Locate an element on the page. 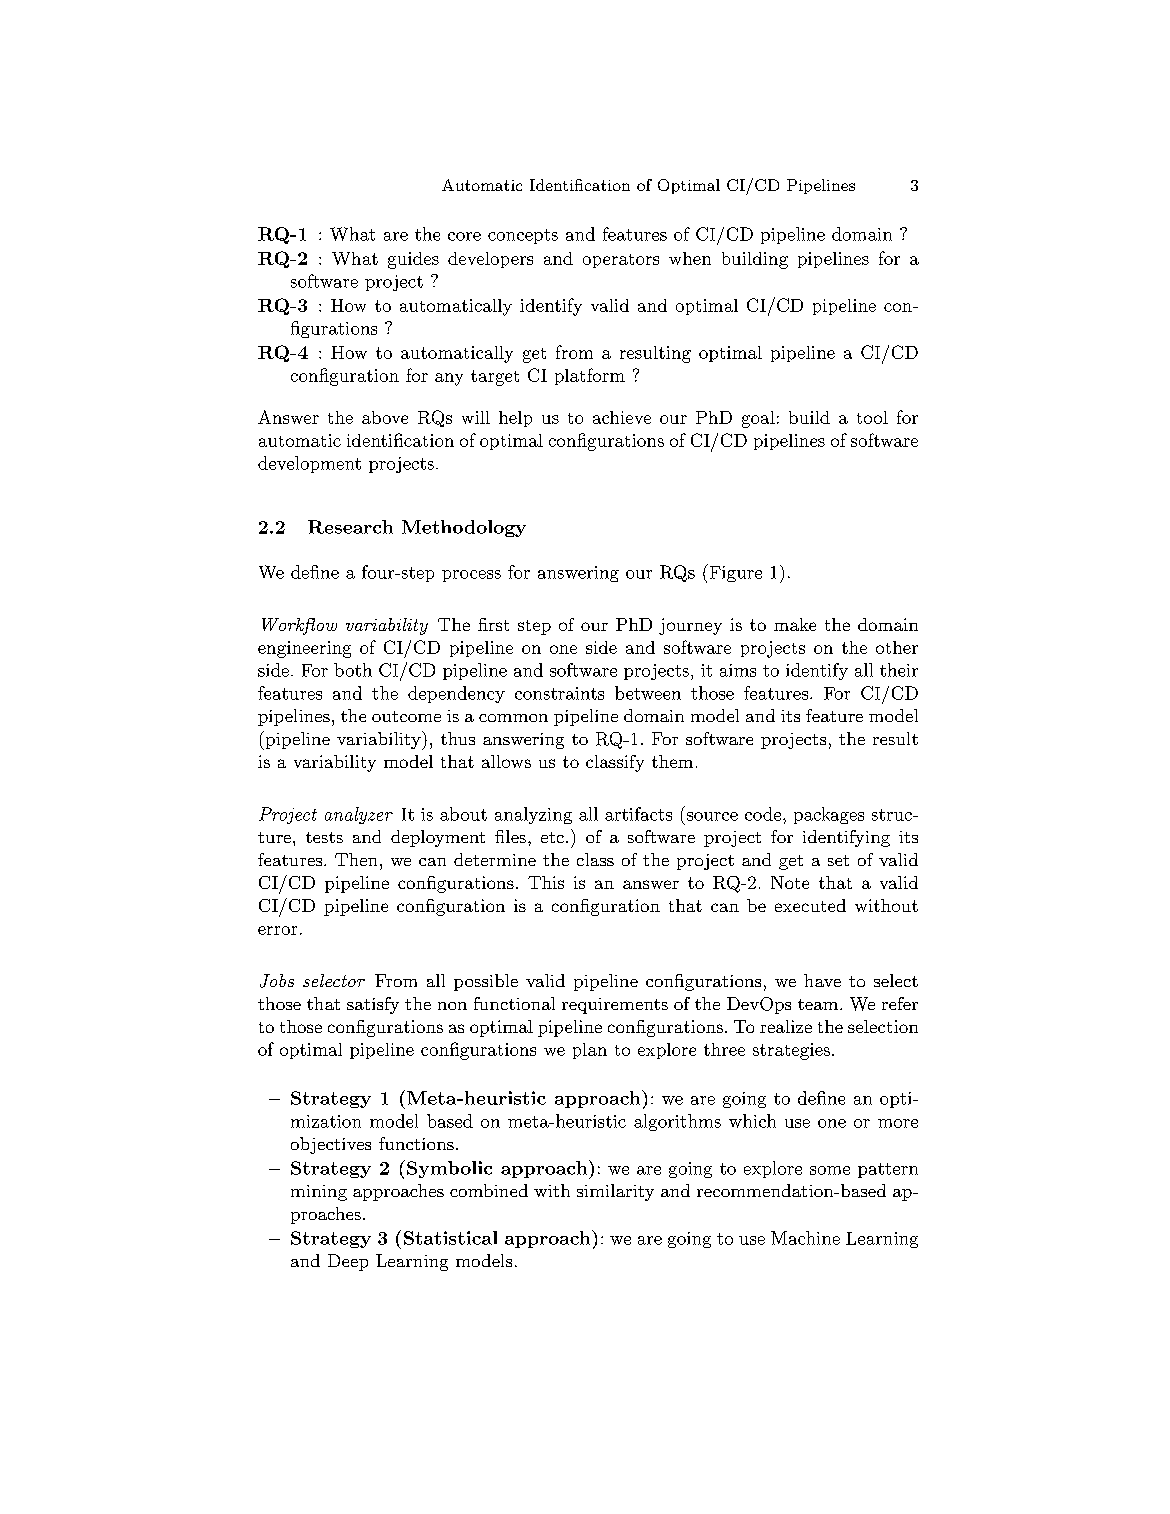  operators is located at coordinates (621, 261).
